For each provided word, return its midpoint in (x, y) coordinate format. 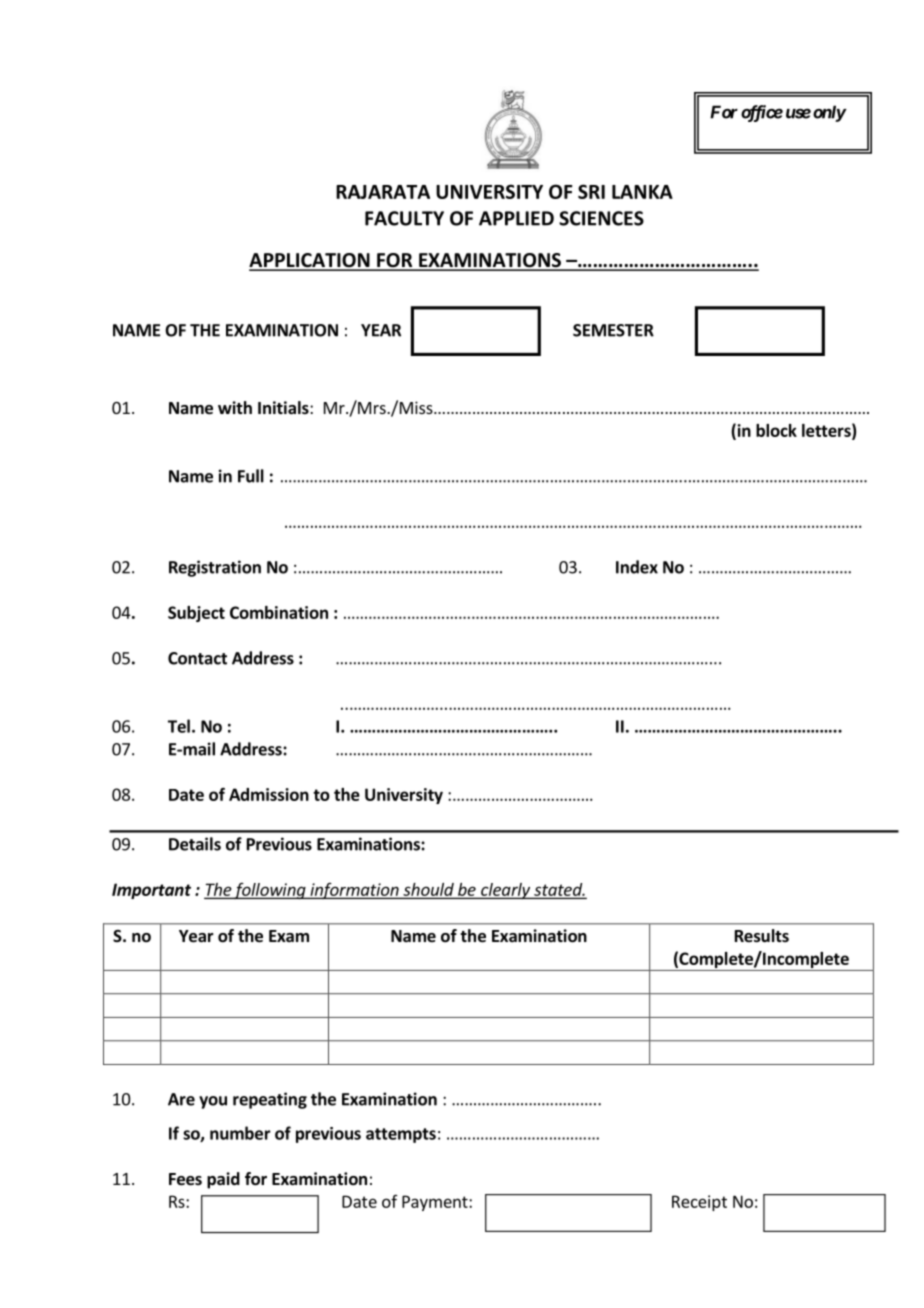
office (762, 113)
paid (223, 1180)
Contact (197, 658)
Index (637, 567)
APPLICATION (310, 261)
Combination (279, 612)
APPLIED (516, 218)
